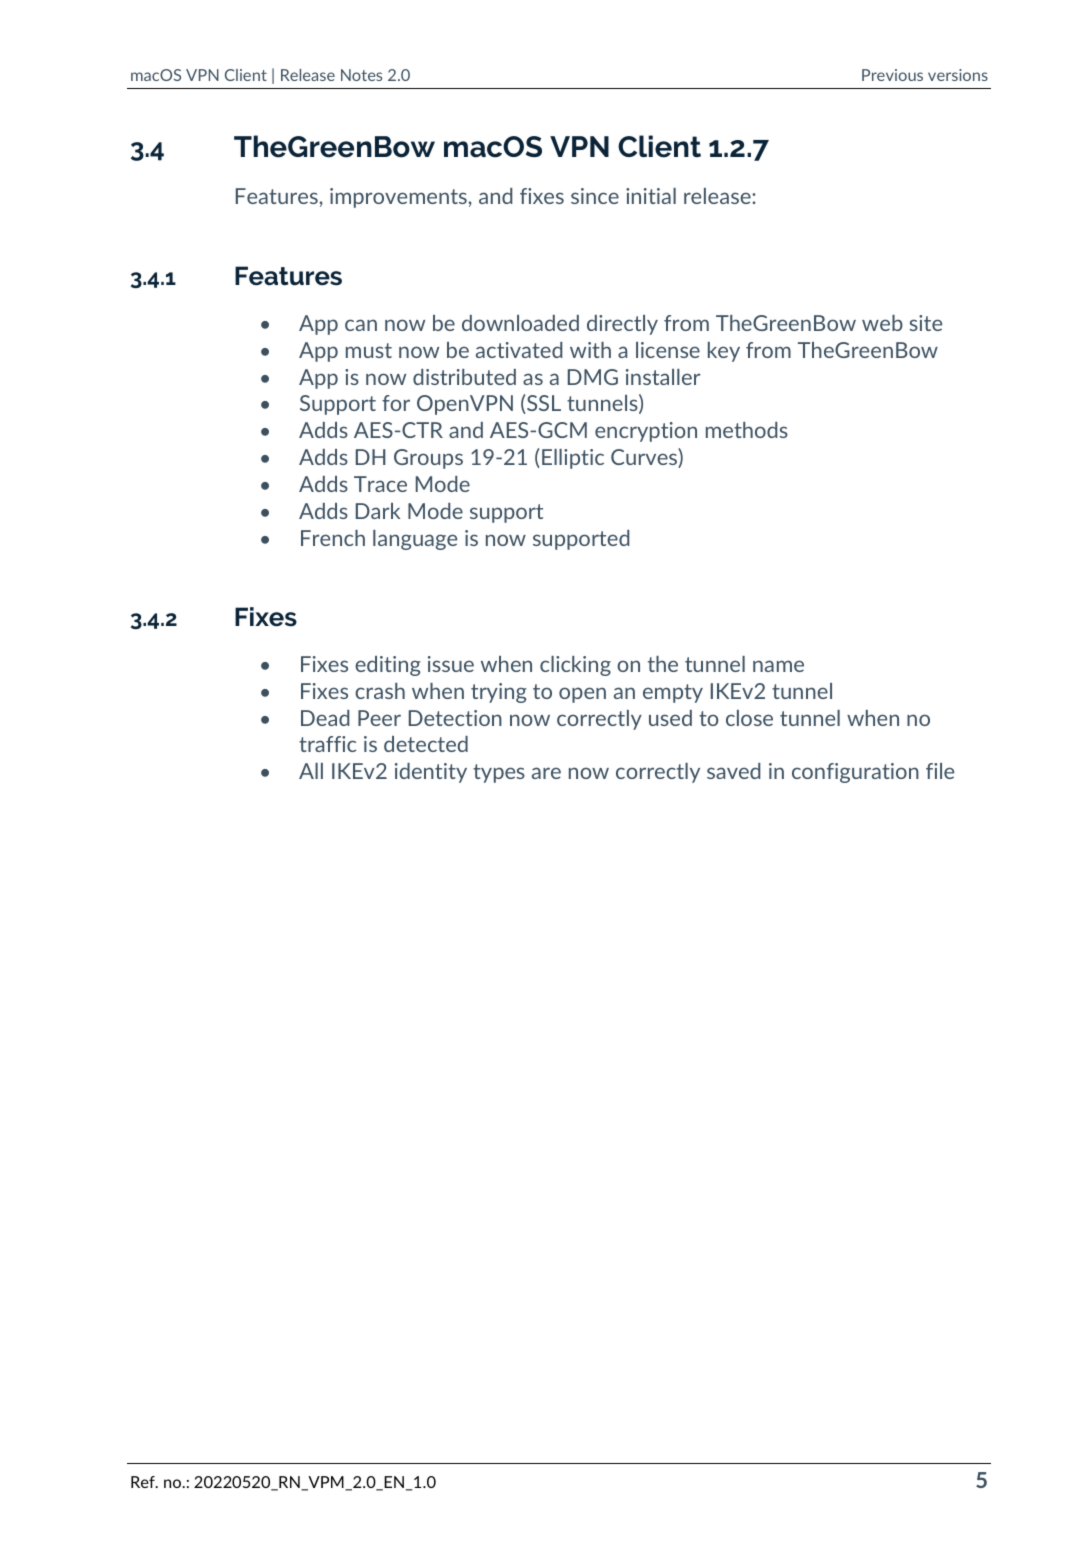 Image resolution: width=1092 pixels, height=1545 pixels. I want to click on traffic, so click(327, 744).
